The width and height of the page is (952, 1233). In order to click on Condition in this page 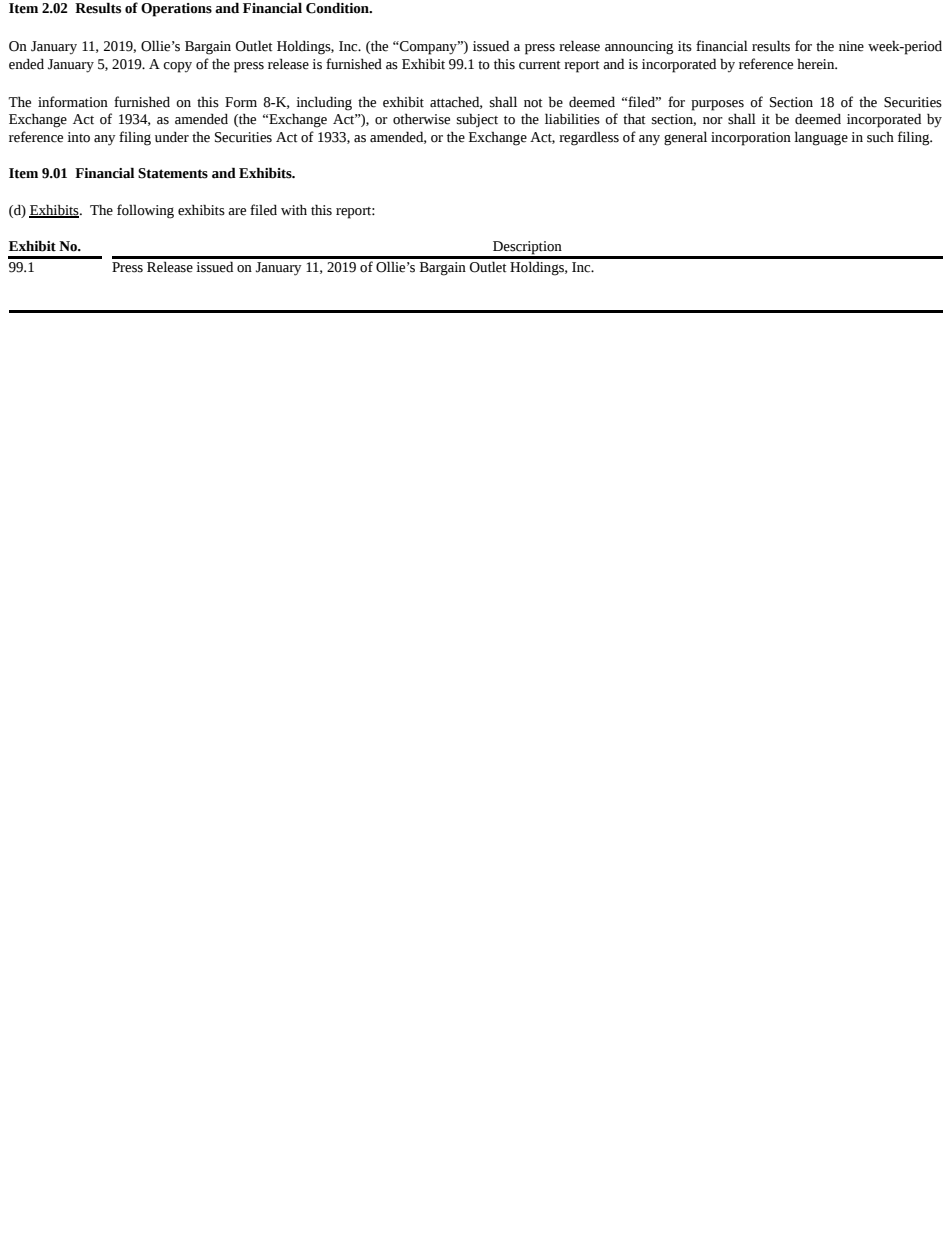, I will do `click(338, 8)`.
